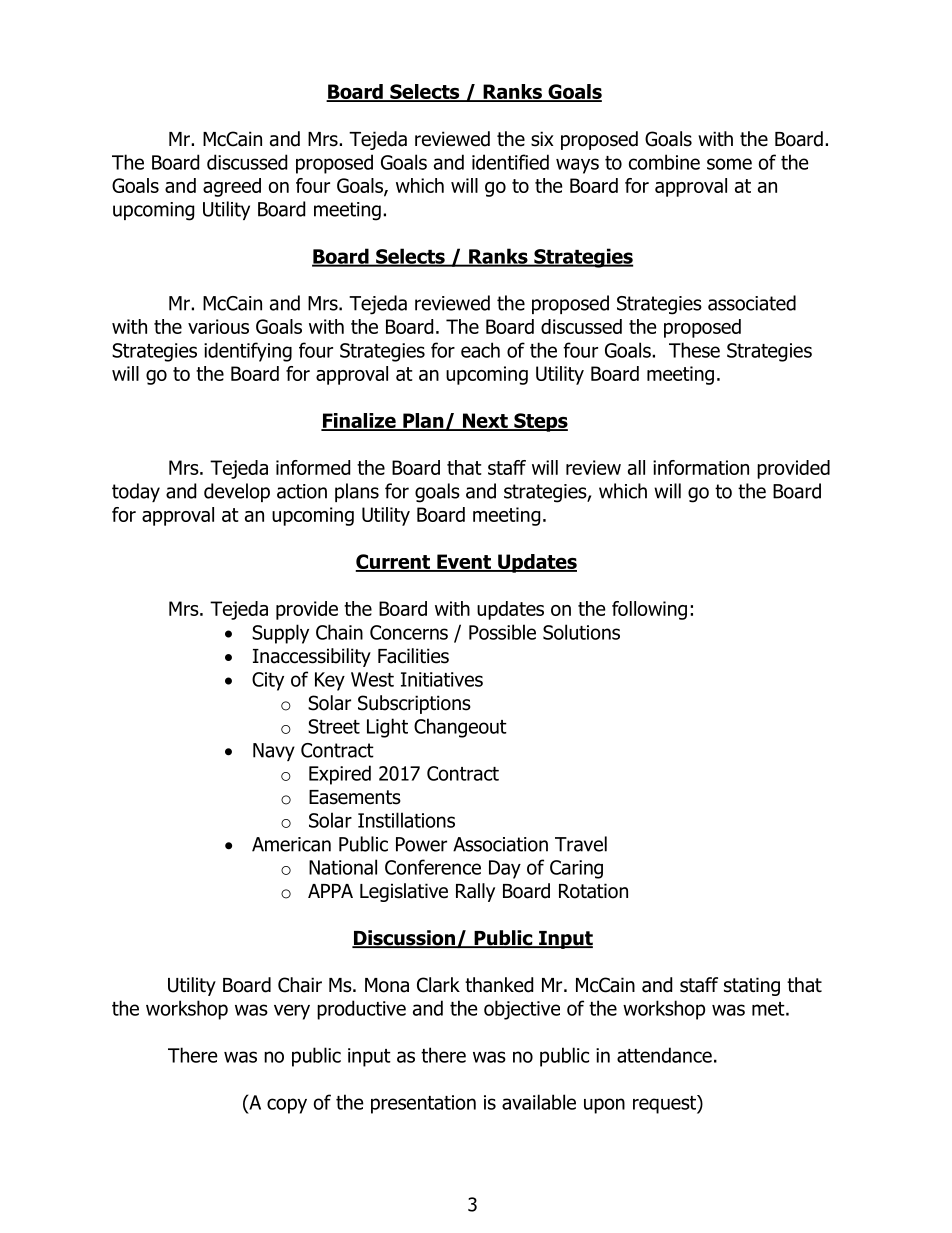 This page has height=1233, width=952. I want to click on following, so click(649, 610).
